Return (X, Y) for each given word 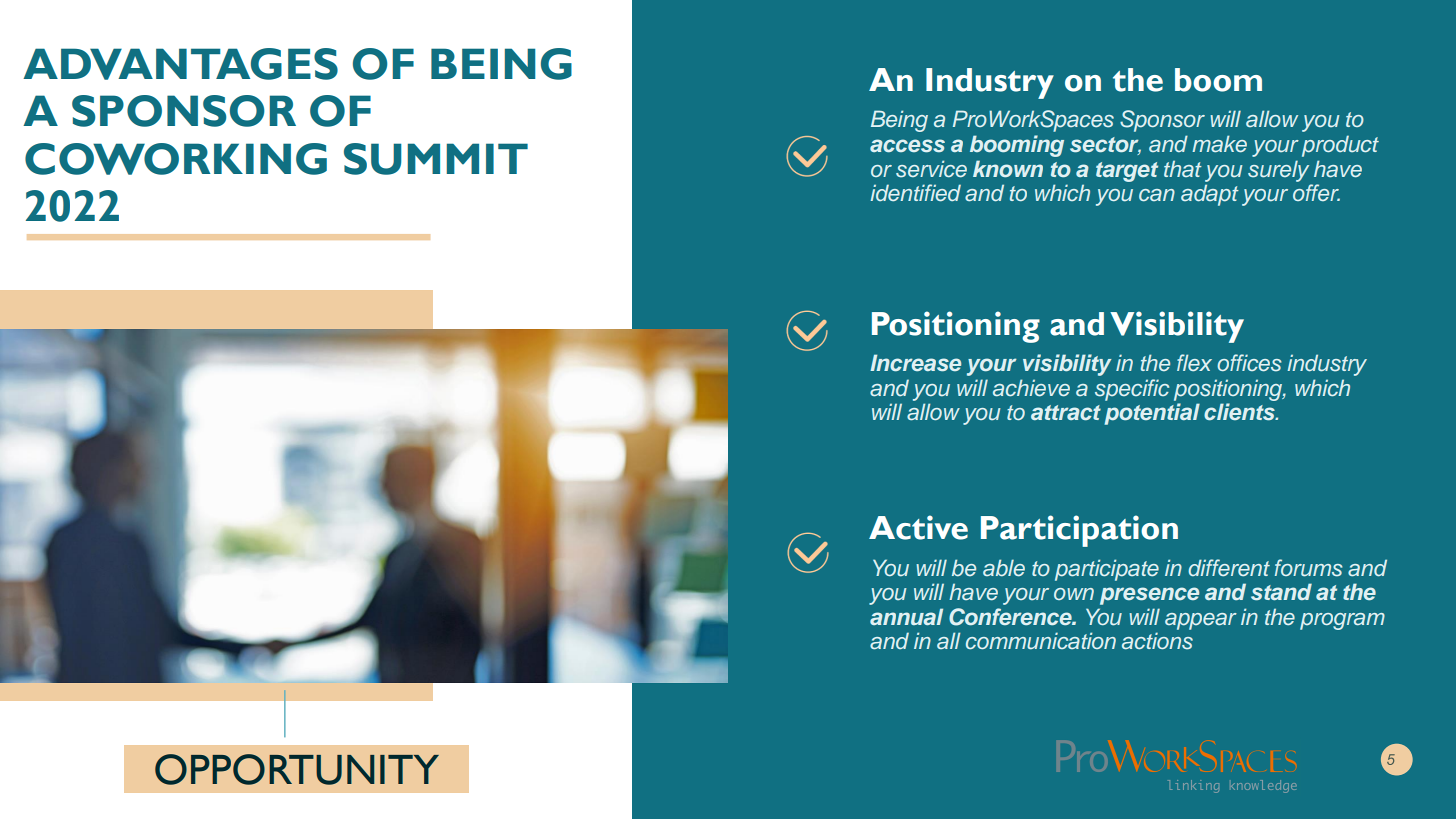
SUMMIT (436, 159)
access (907, 145)
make (1219, 144)
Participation (1079, 531)
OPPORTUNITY (297, 769)
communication (1041, 641)
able (1004, 568)
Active (918, 527)
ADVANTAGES (180, 64)
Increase (915, 362)
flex (1194, 362)
